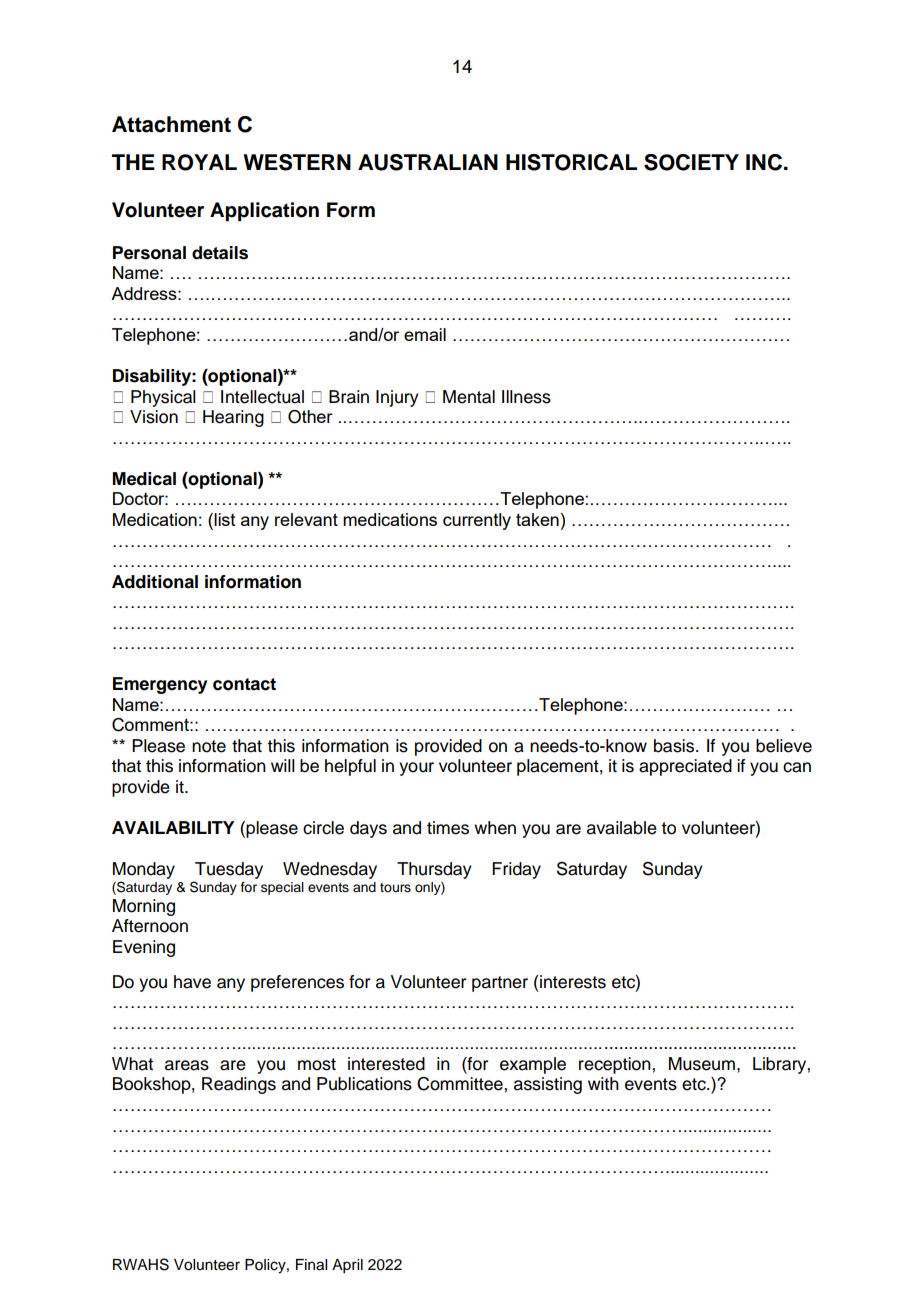 The height and width of the screenshot is (1308, 924). I want to click on list, so click(224, 519).
